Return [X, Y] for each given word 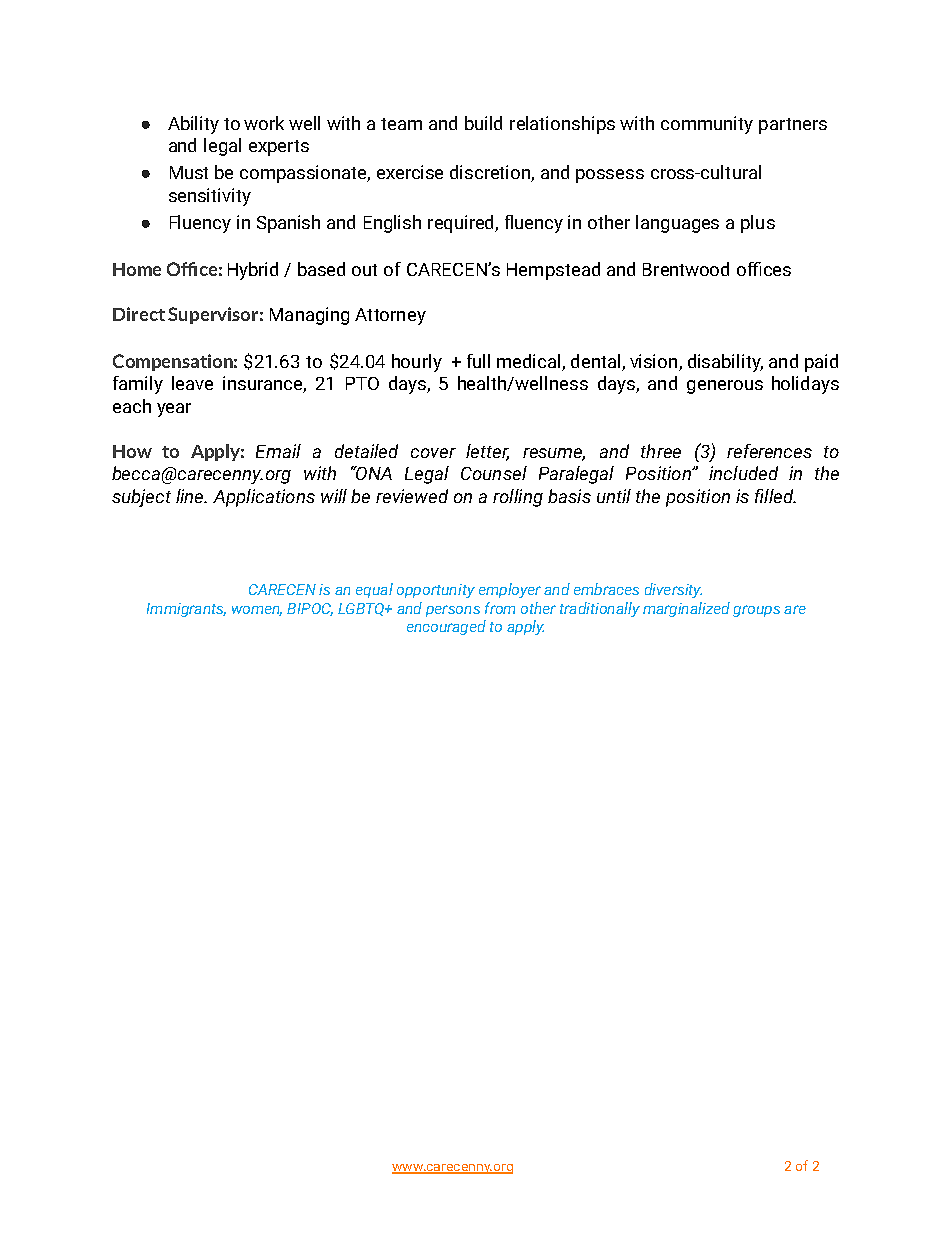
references [769, 451]
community [707, 125]
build [483, 123]
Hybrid [253, 271]
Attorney [390, 316]
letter [487, 452]
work [264, 123]
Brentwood [686, 269]
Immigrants [186, 610]
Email [278, 451]
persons [453, 611]
